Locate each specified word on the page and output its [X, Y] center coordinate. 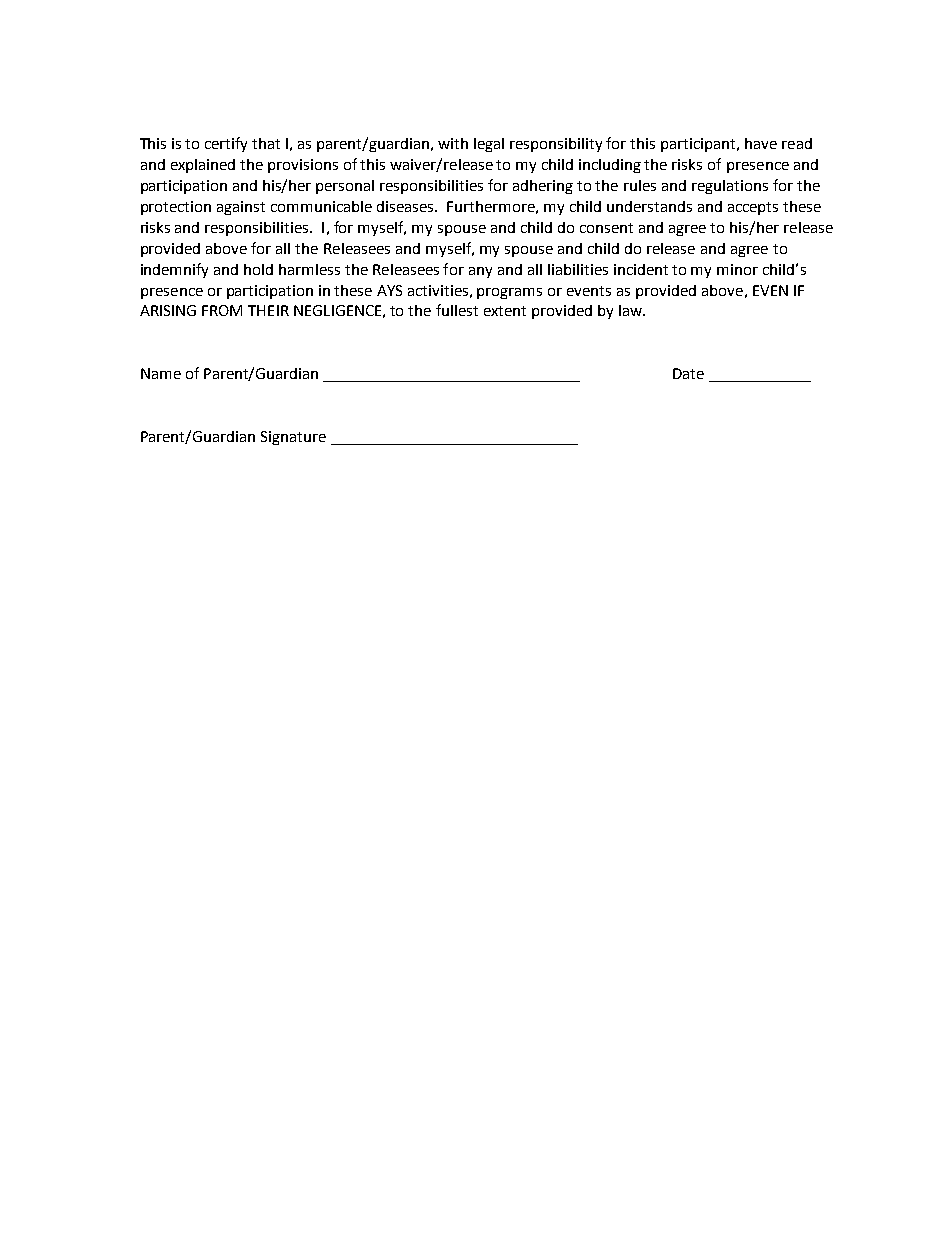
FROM [222, 310]
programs [509, 293]
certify [226, 144]
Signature [293, 438]
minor [737, 269]
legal [489, 145]
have [761, 143]
